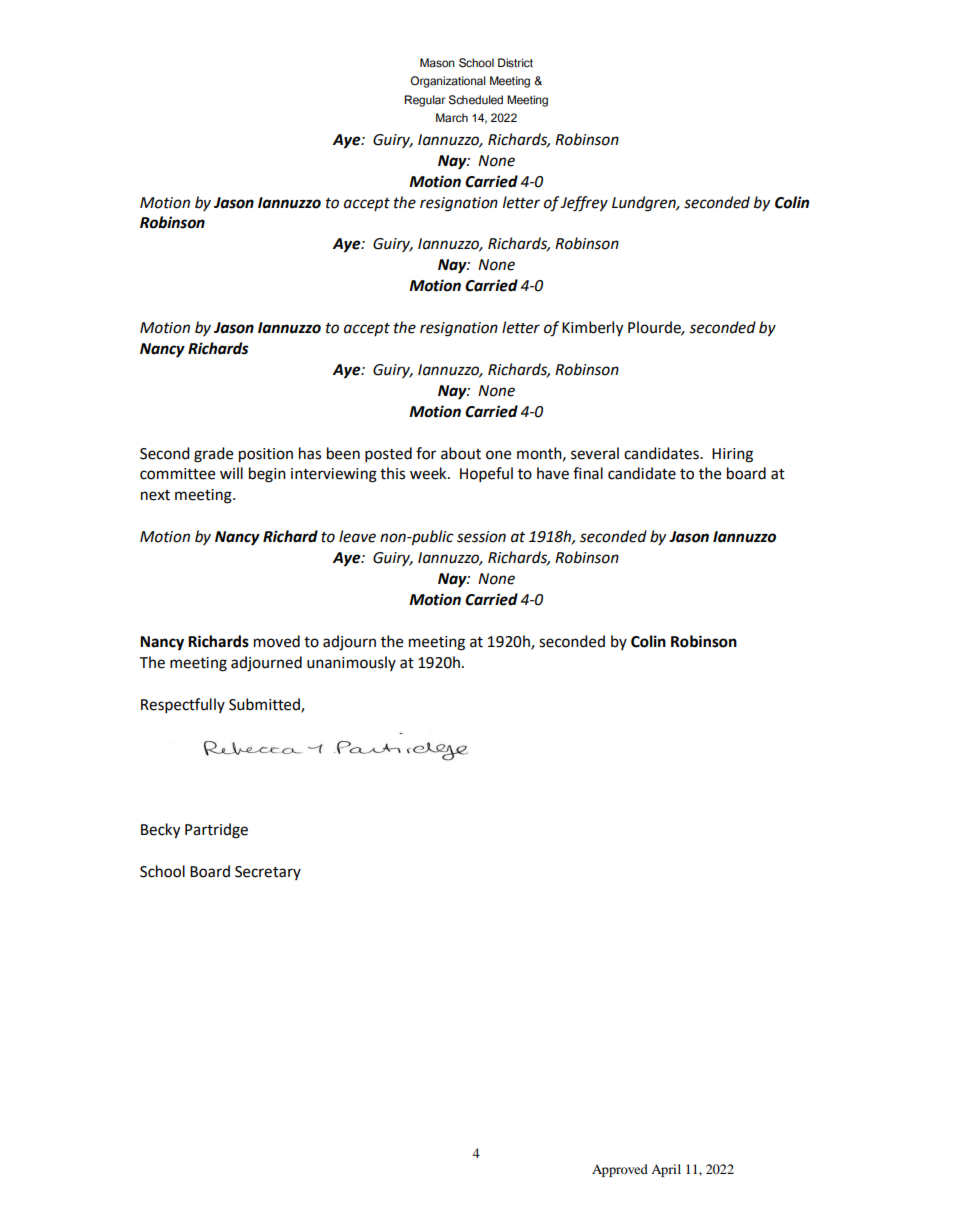  What do you see at coordinates (268, 873) in the screenshot?
I see `Secretary` at bounding box center [268, 873].
